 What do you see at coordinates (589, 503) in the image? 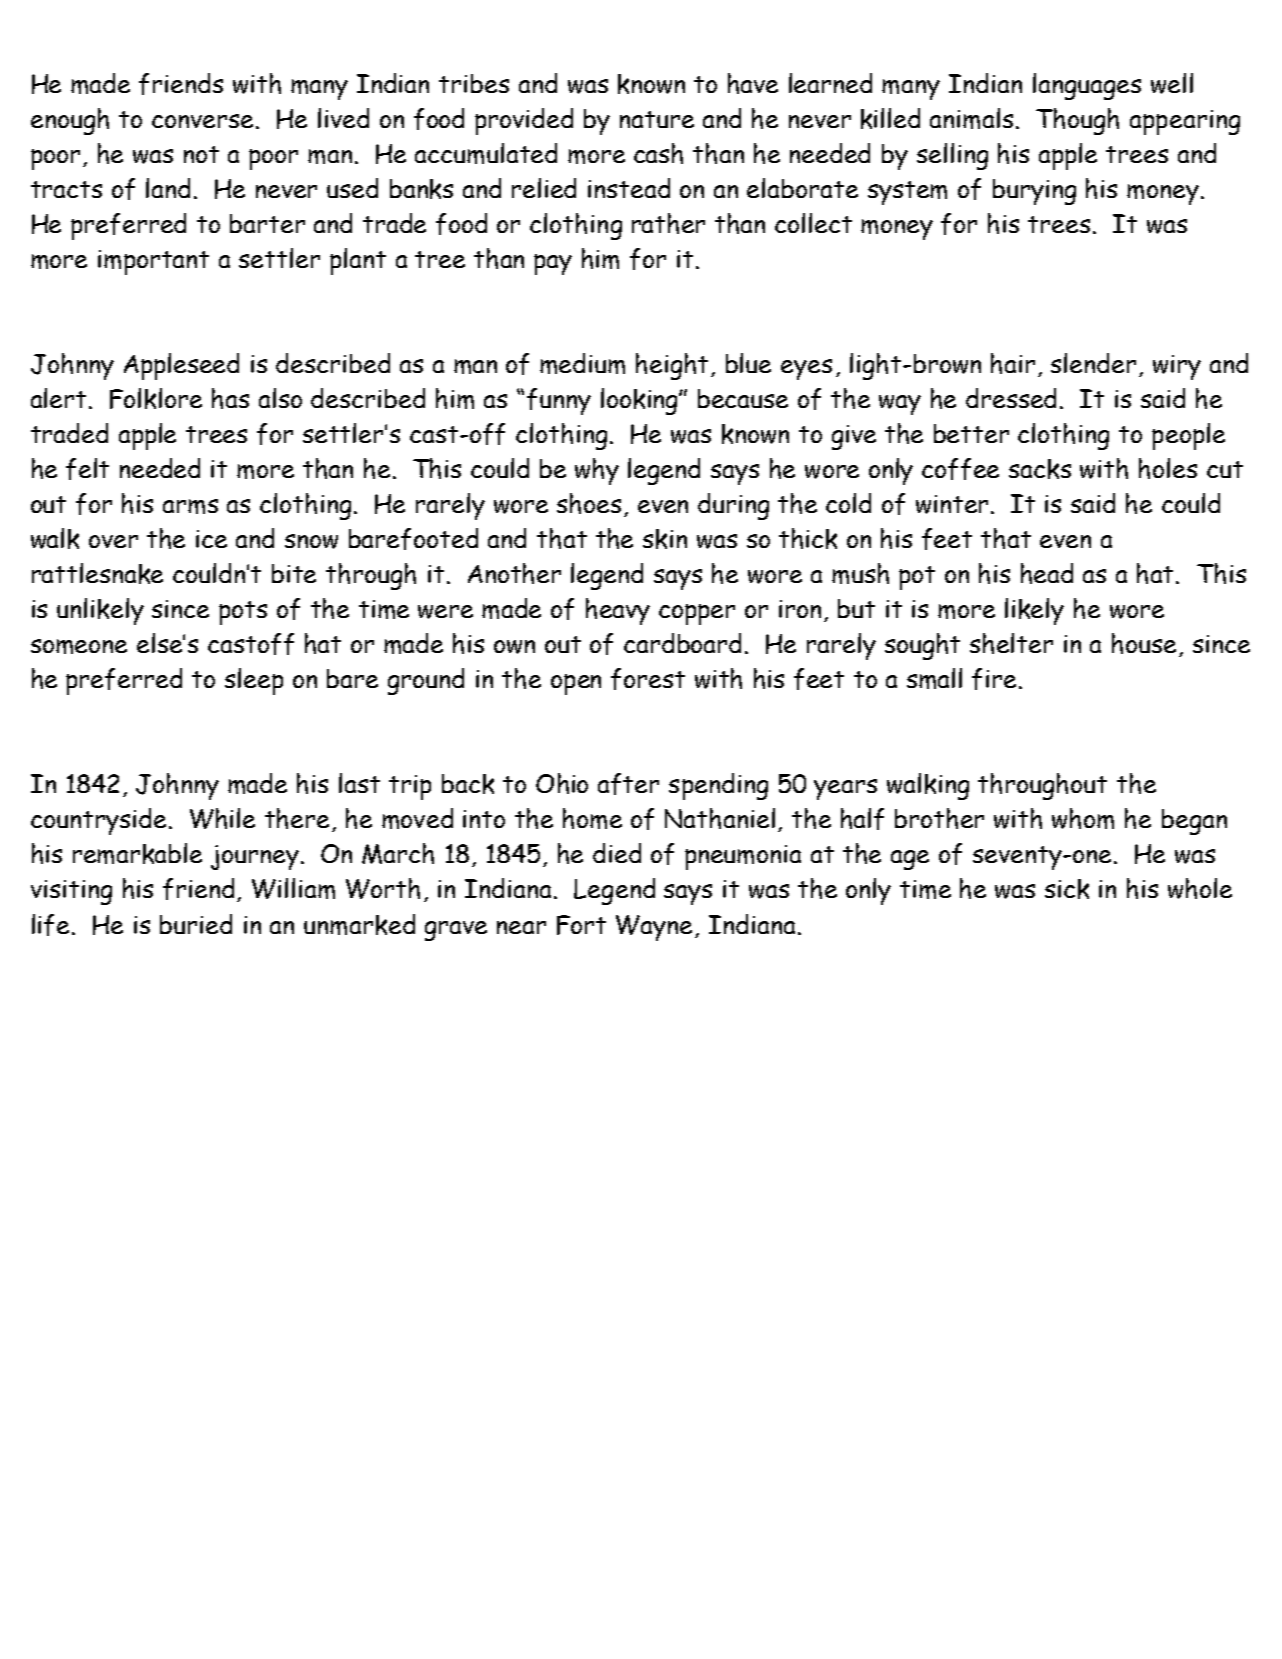
I see `shoes` at bounding box center [589, 503].
